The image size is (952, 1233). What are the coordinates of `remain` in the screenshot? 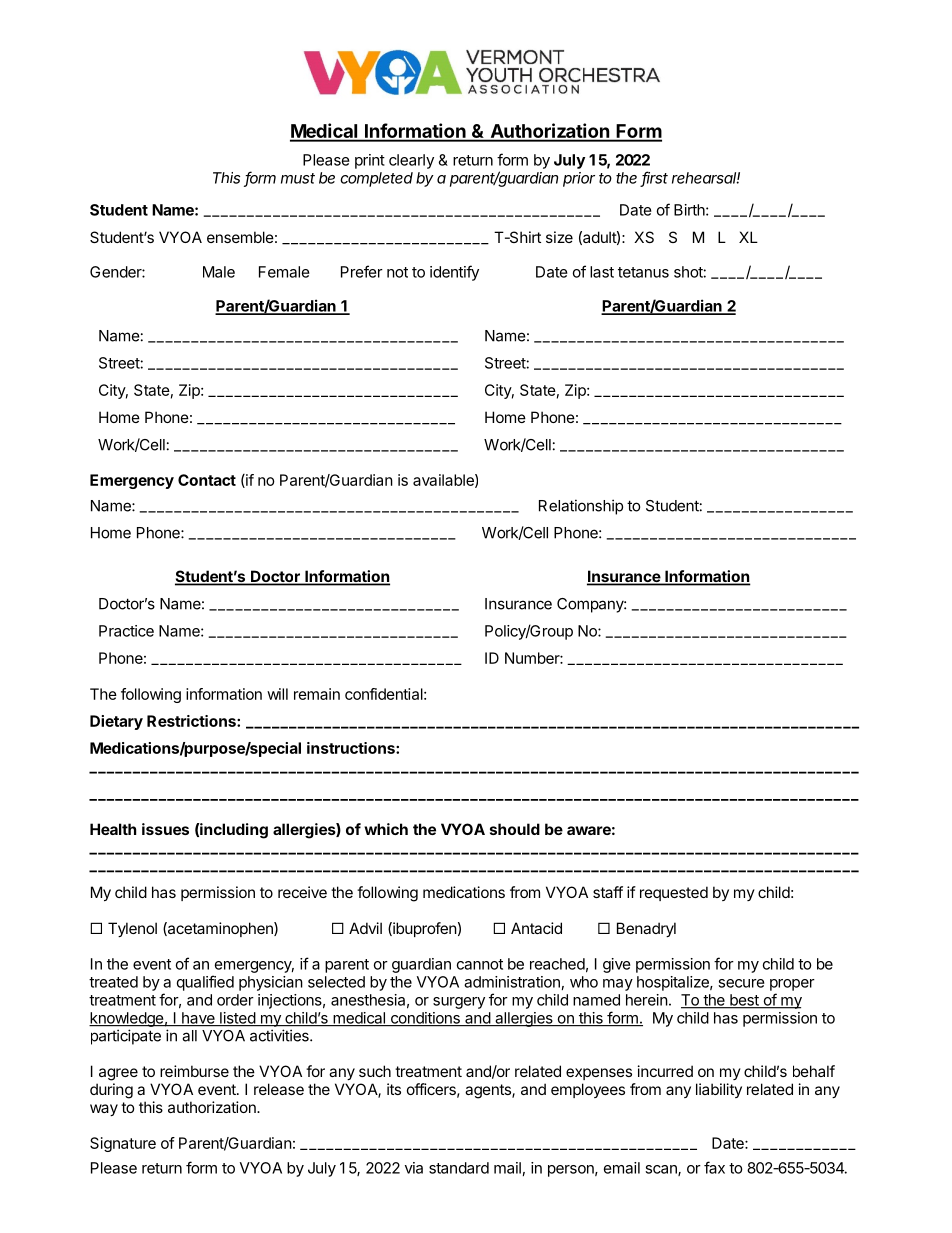 It's located at (317, 694).
